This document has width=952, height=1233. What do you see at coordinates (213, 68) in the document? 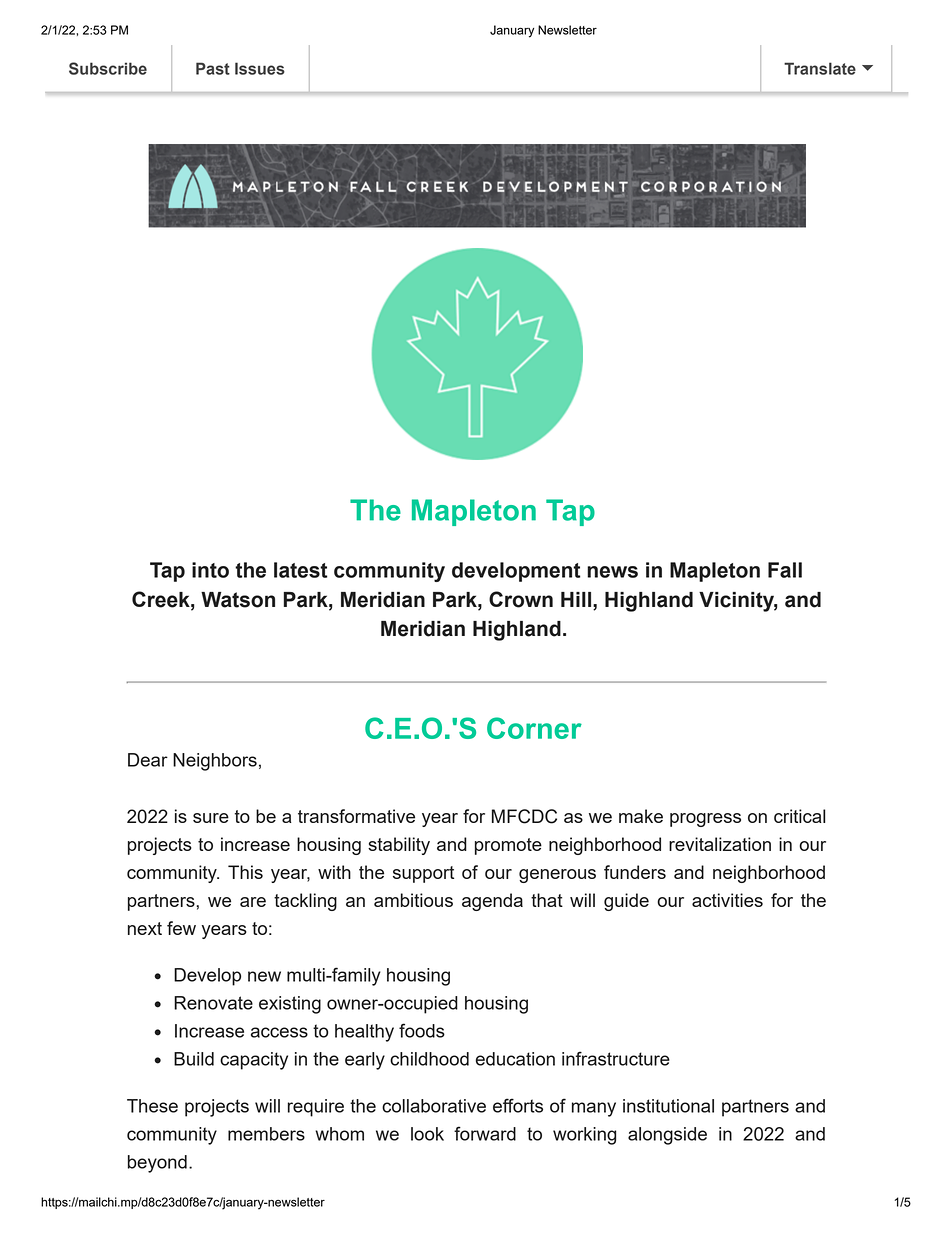
I see `Past` at bounding box center [213, 68].
